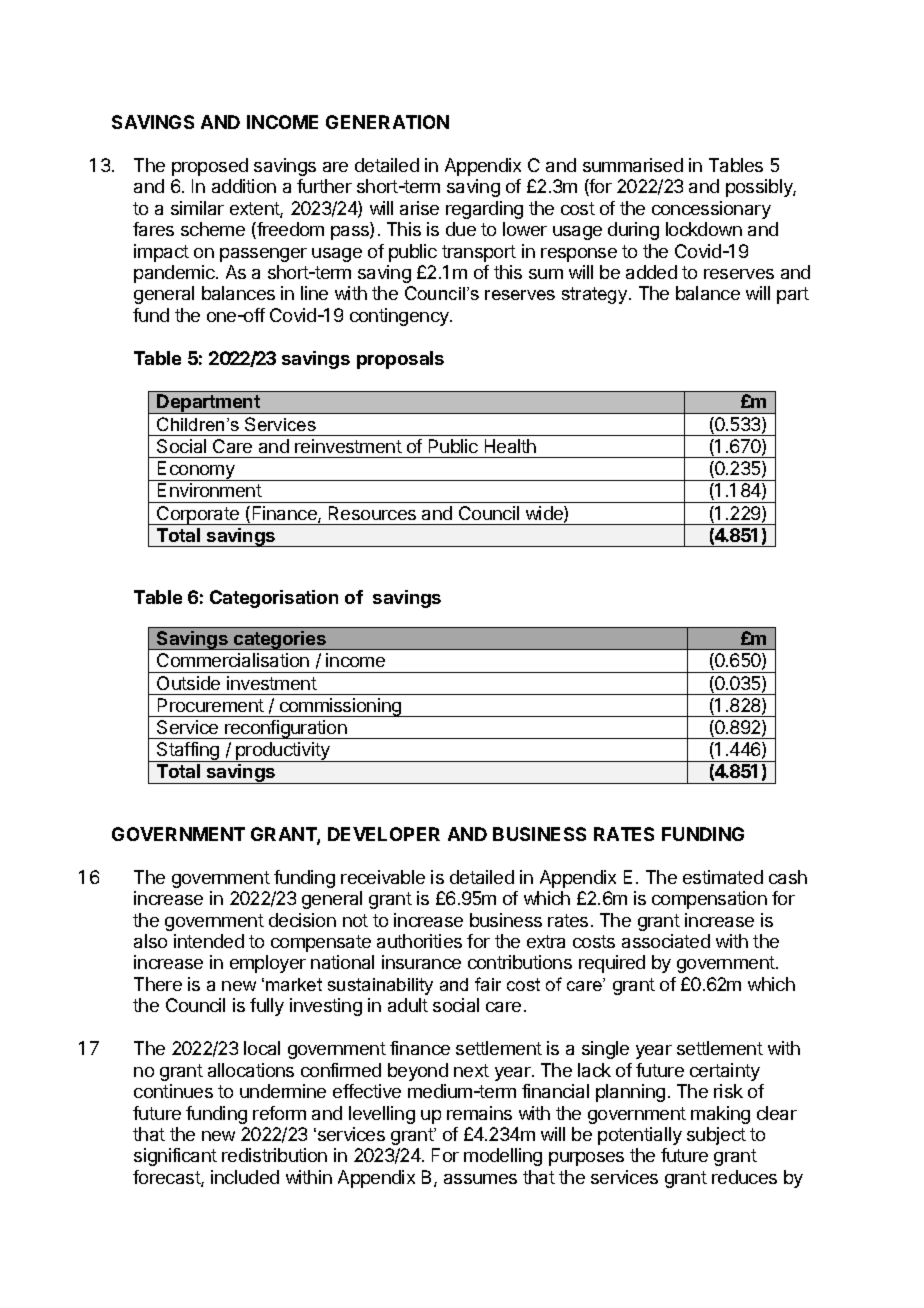 The width and height of the screenshot is (924, 1308). What do you see at coordinates (384, 834) in the screenshot?
I see `DEVELOPER` at bounding box center [384, 834].
